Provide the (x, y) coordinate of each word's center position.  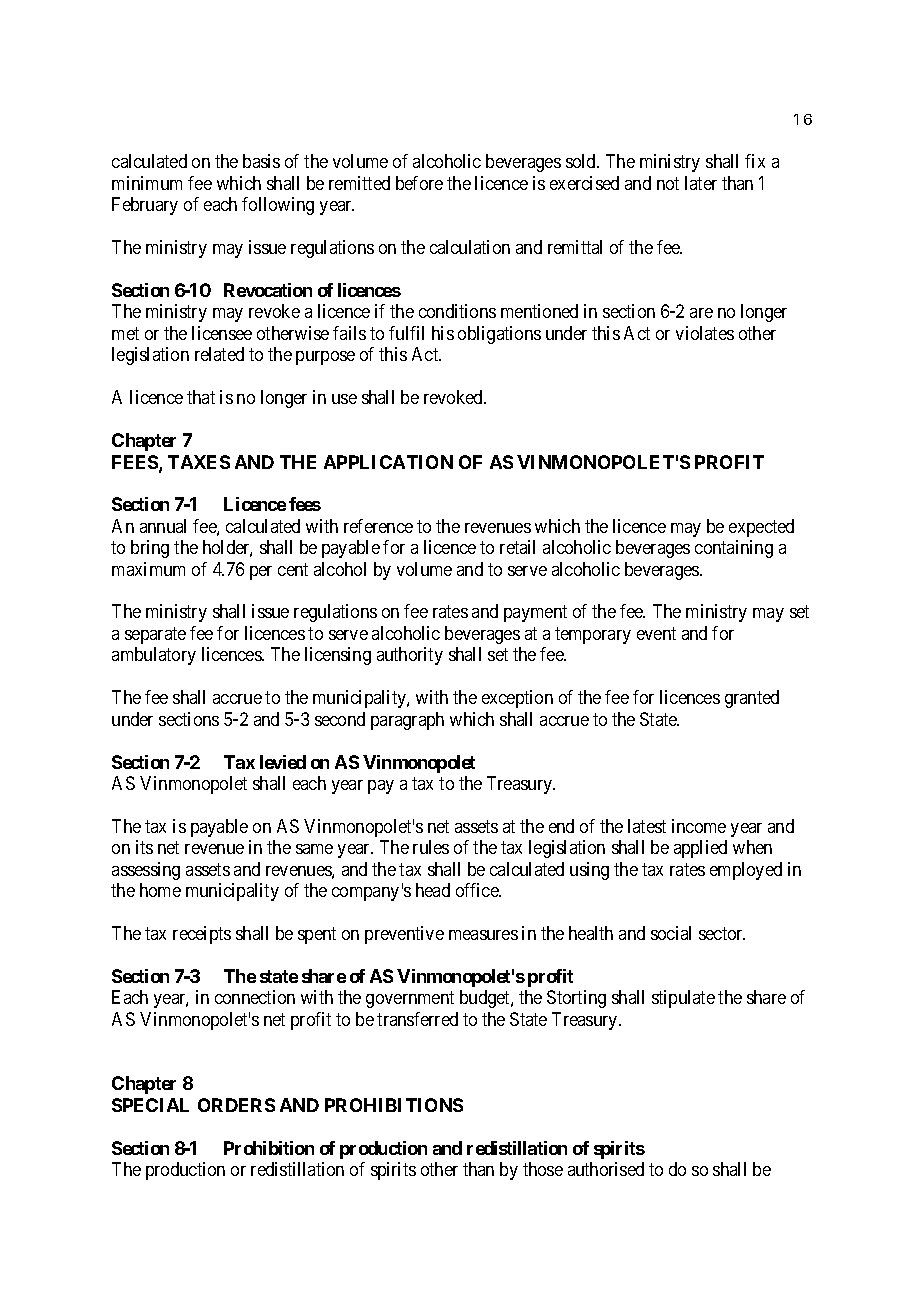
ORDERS (236, 1105)
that (201, 397)
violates (705, 333)
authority (410, 656)
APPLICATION (388, 462)
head (433, 890)
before (419, 183)
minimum (147, 183)
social (671, 933)
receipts (202, 935)
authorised (606, 1169)
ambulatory (154, 656)
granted (752, 699)
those (543, 1169)
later (701, 183)
